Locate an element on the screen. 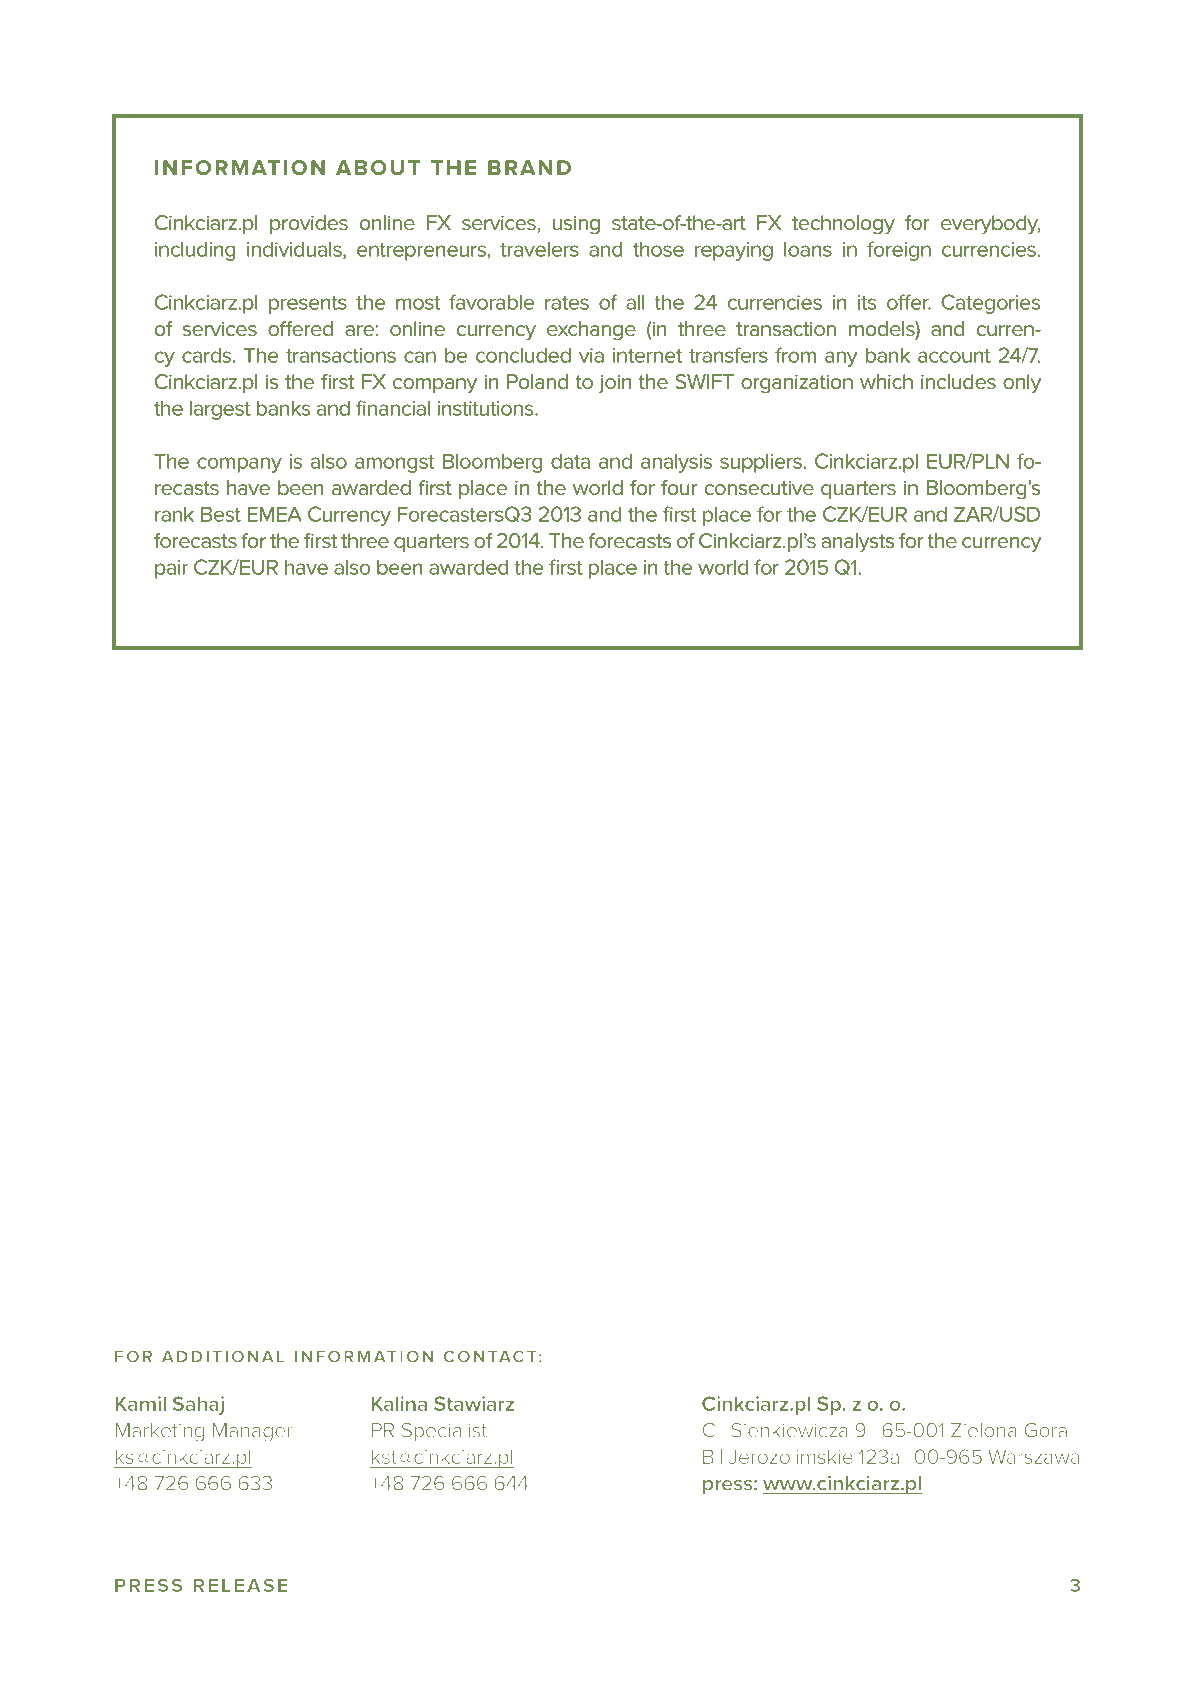  Manager is located at coordinates (253, 1432).
